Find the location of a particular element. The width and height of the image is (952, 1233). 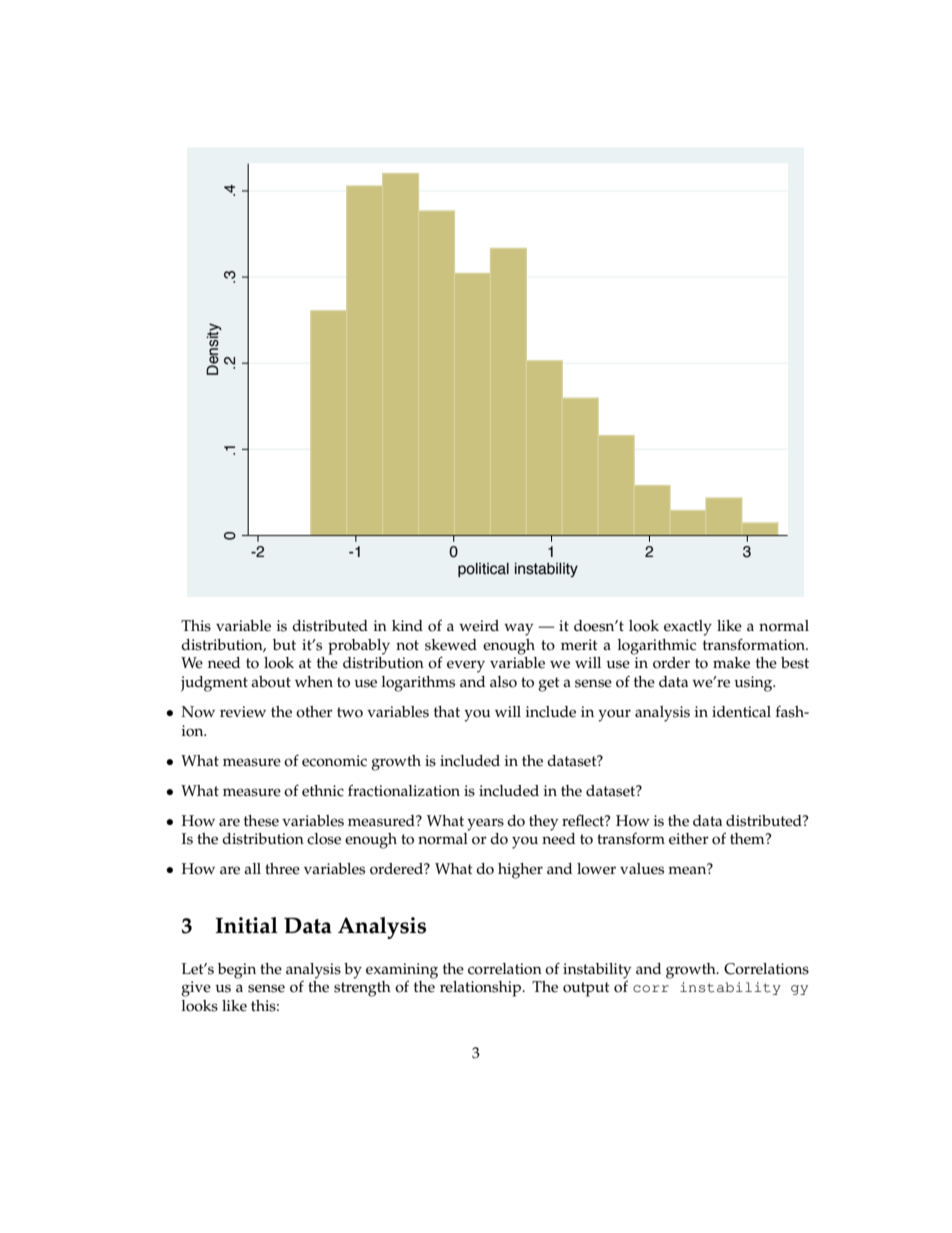

fractionalization is located at coordinates (404, 790).
